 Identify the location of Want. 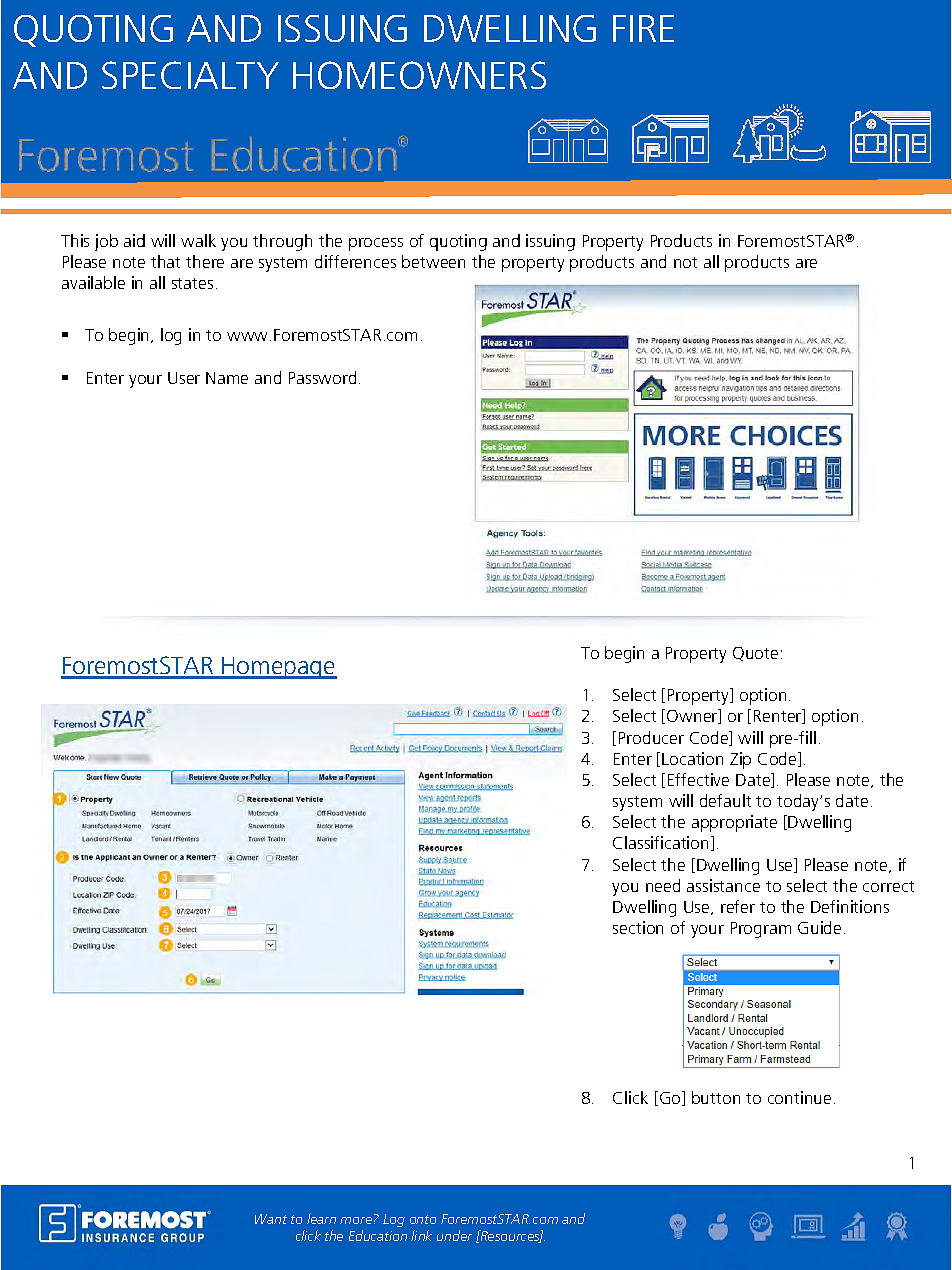
(271, 1219).
